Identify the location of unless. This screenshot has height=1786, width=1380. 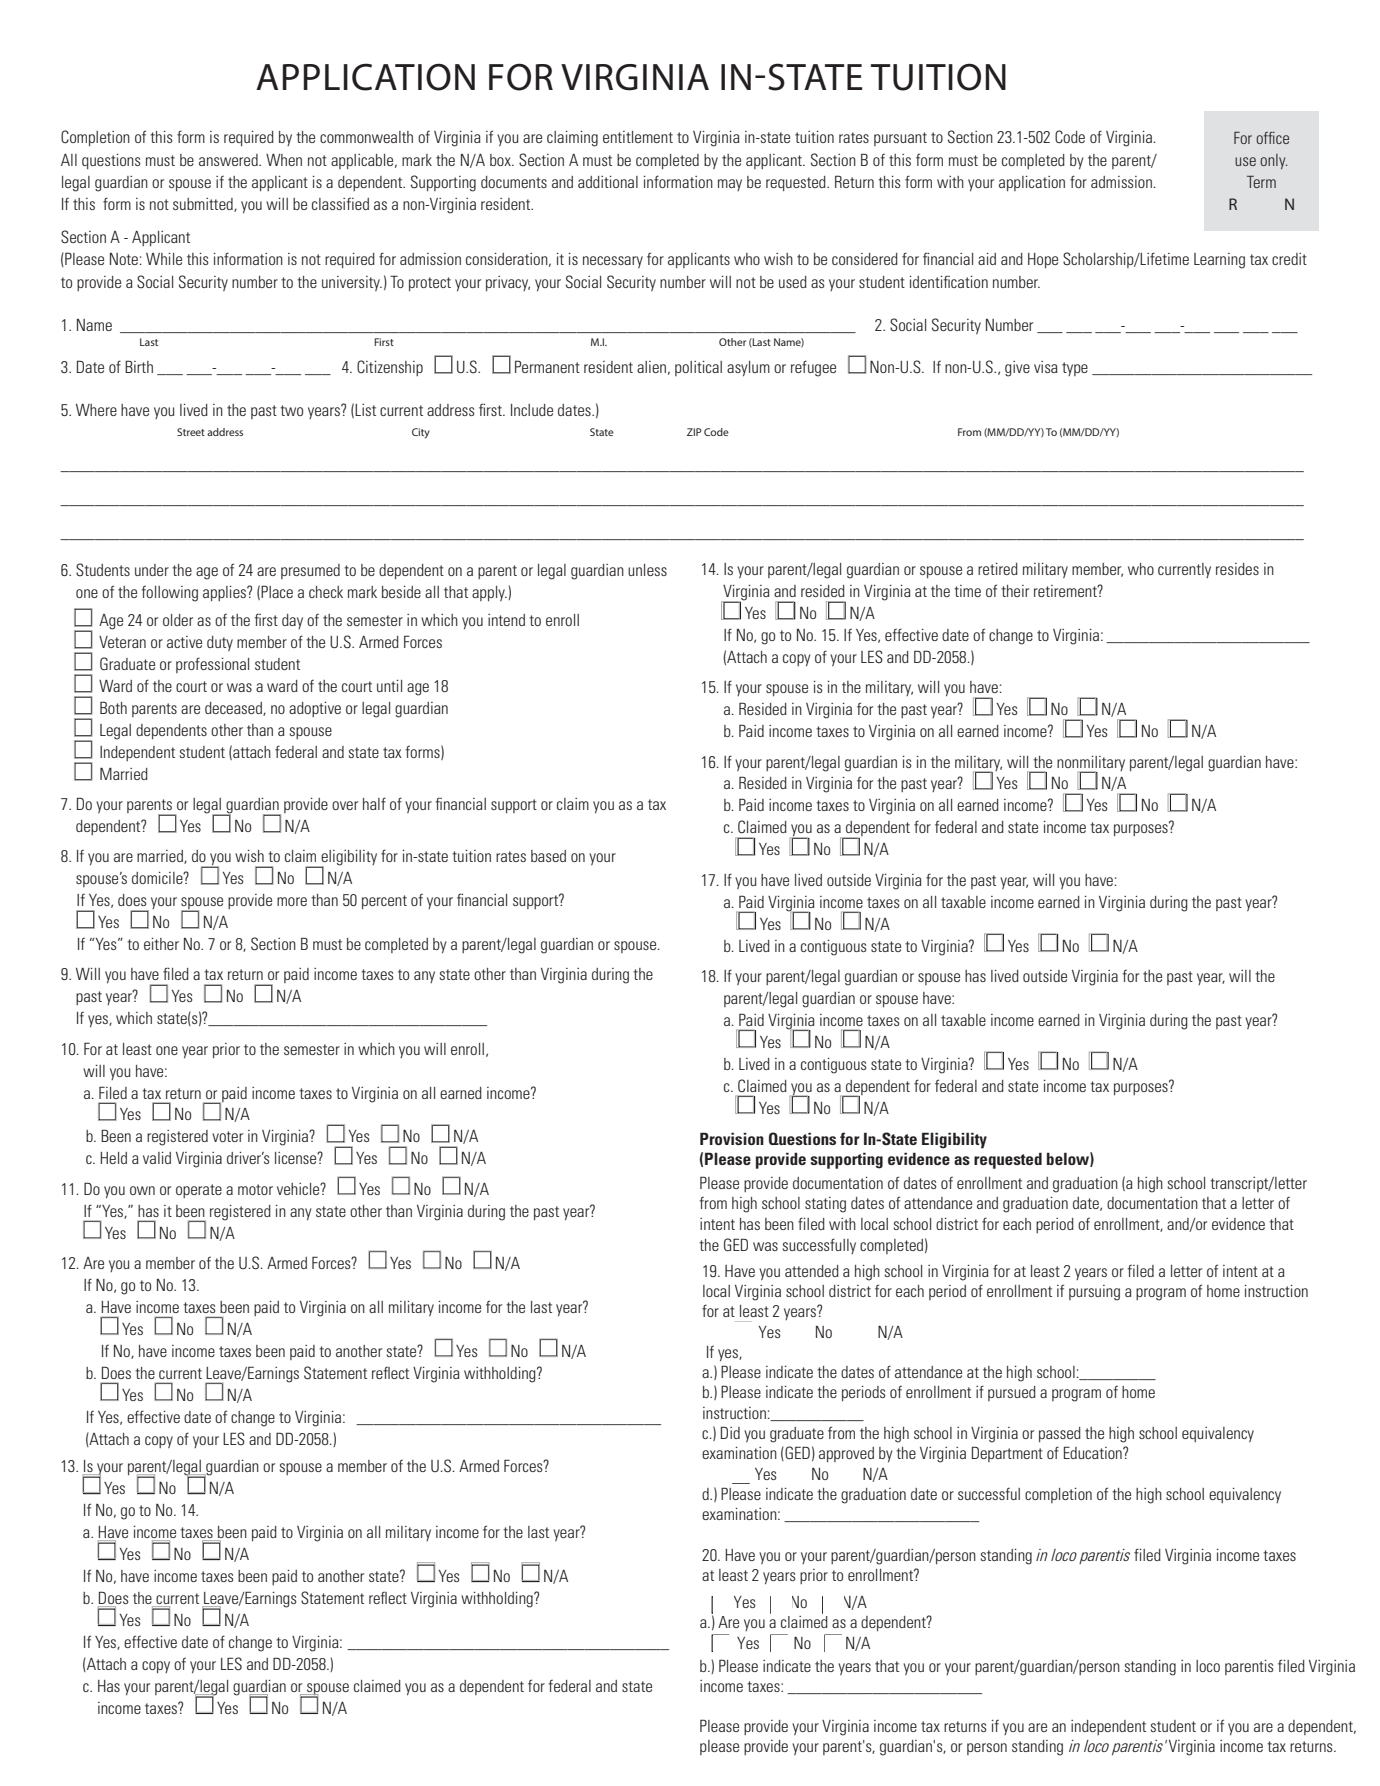
(647, 570).
